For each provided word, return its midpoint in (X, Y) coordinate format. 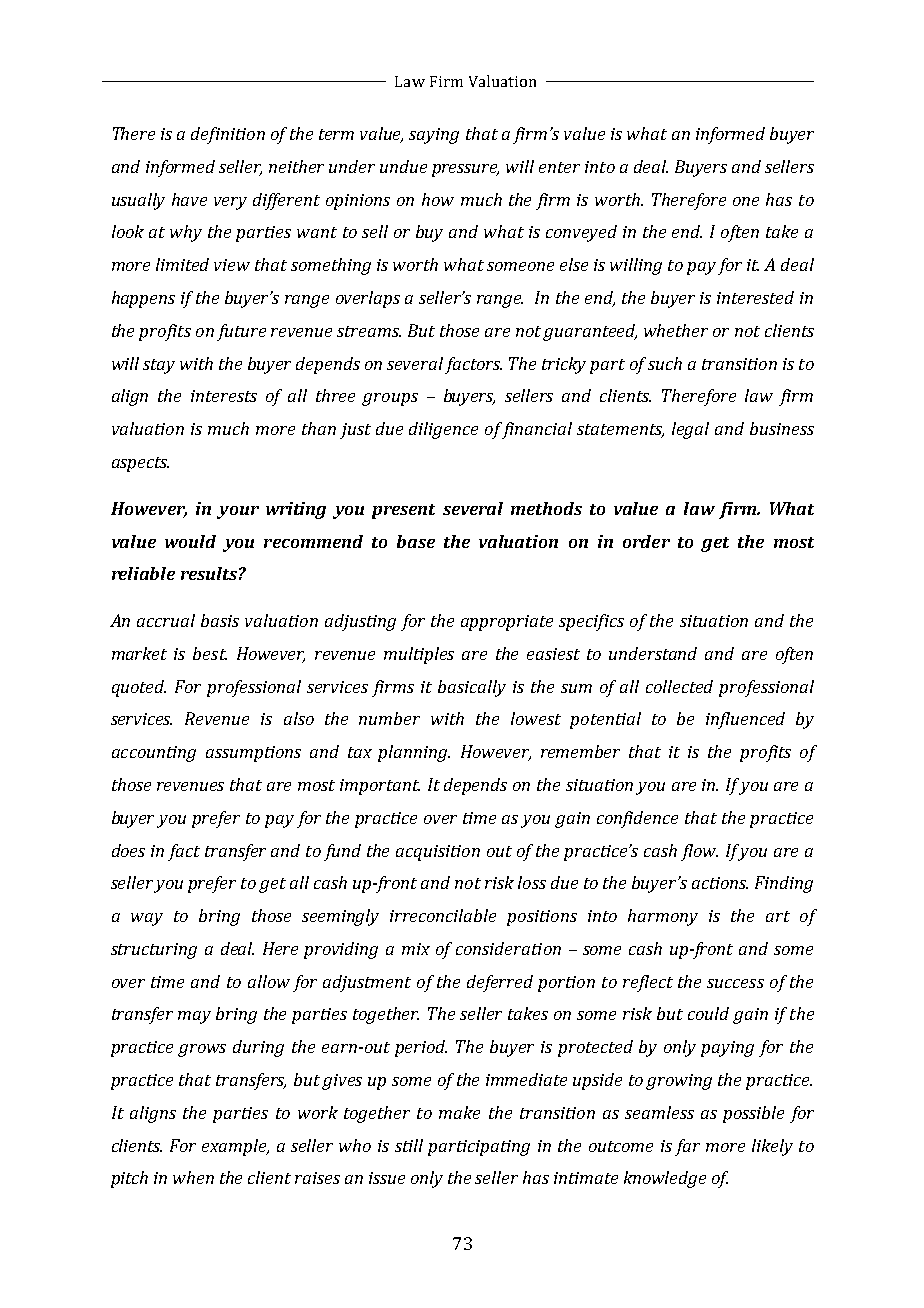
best (210, 653)
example (235, 1147)
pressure (465, 170)
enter (559, 167)
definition (228, 135)
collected (679, 686)
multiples (419, 655)
